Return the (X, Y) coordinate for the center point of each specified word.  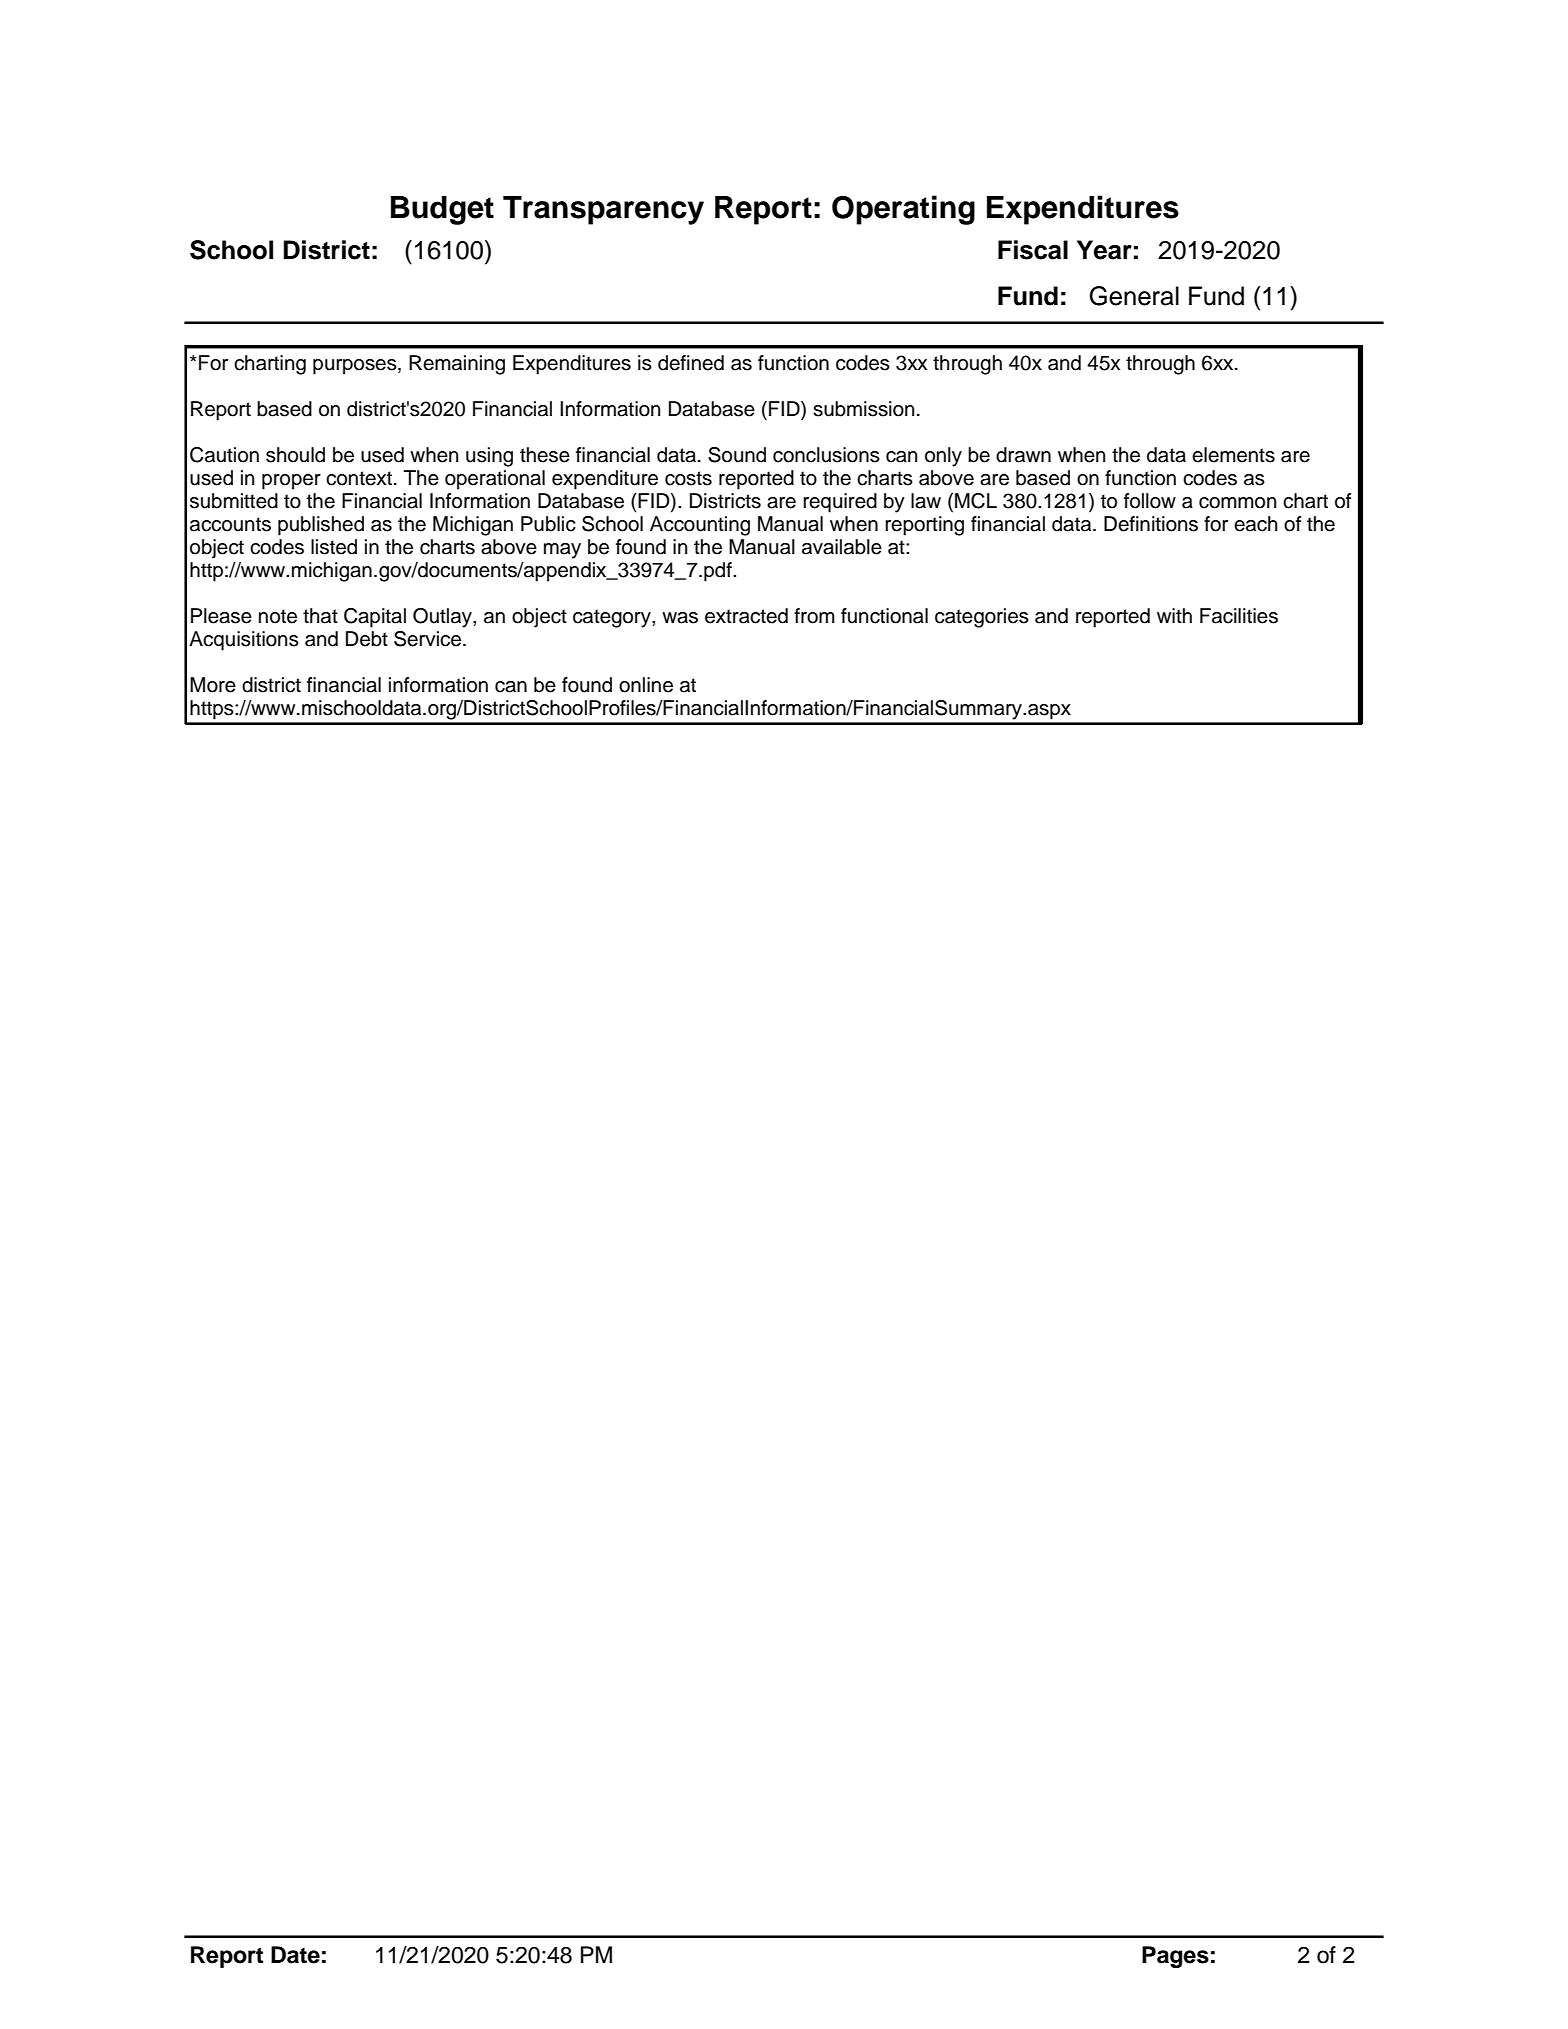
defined (691, 363)
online (646, 685)
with (1174, 615)
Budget (442, 210)
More (213, 685)
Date (295, 1955)
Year (1104, 250)
